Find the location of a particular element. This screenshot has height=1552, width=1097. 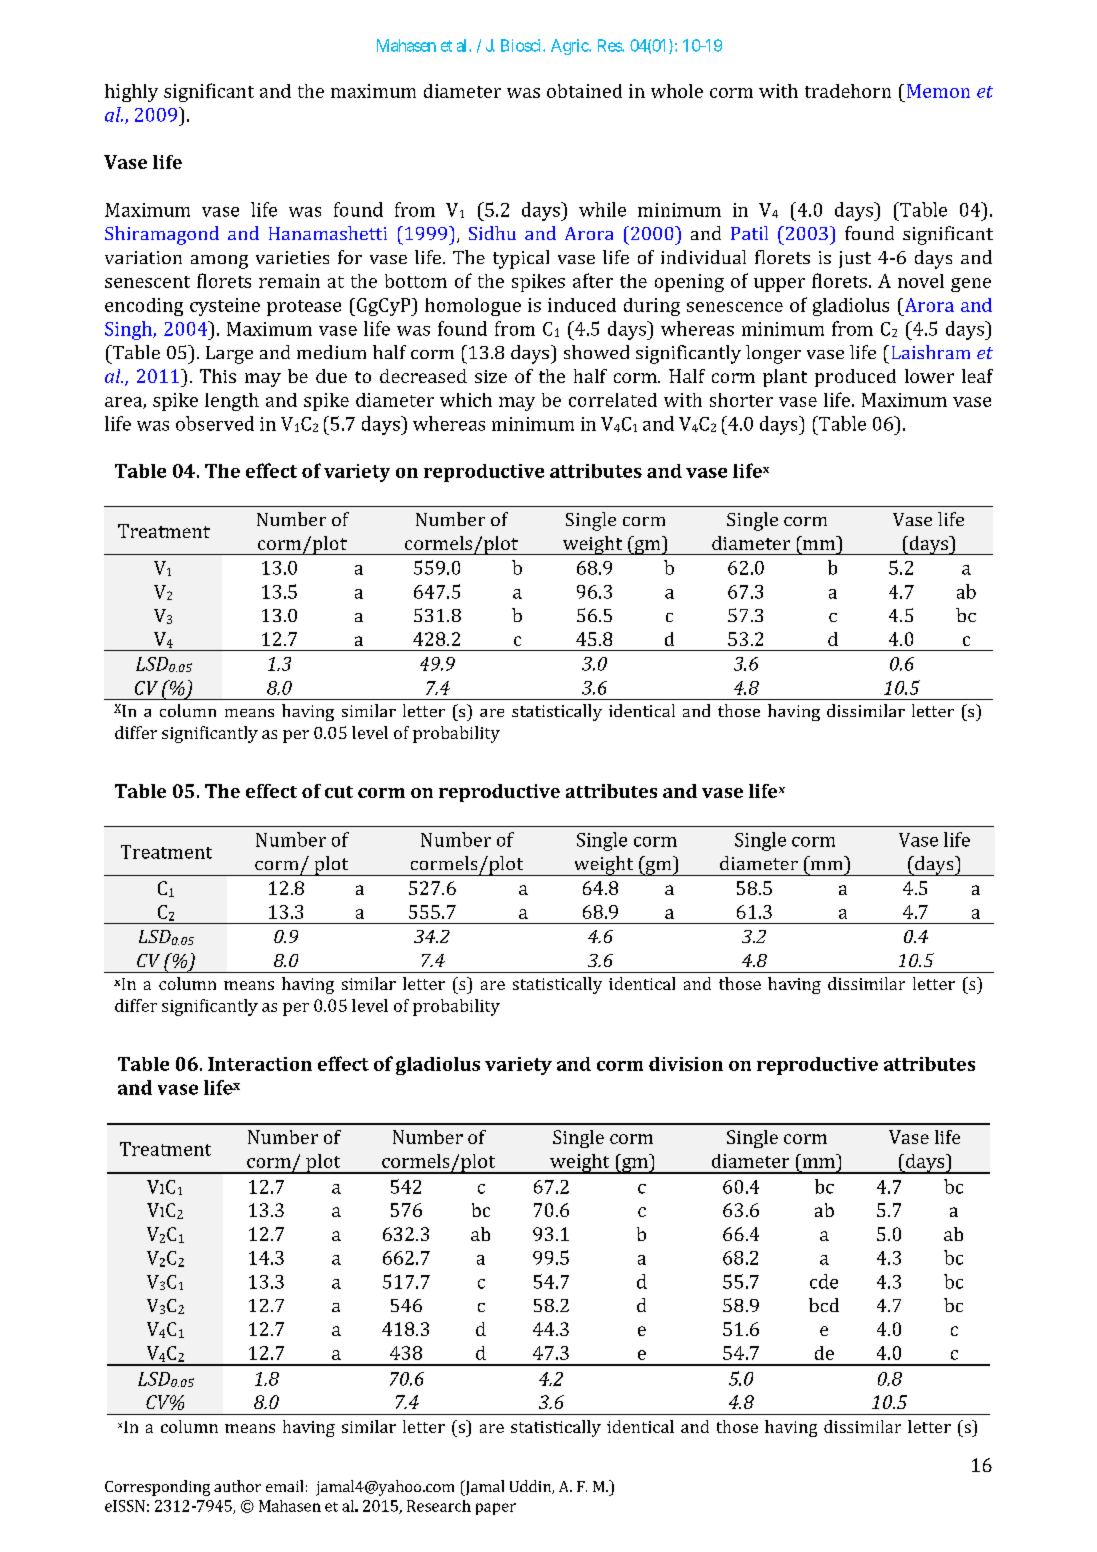

highly is located at coordinates (131, 93).
